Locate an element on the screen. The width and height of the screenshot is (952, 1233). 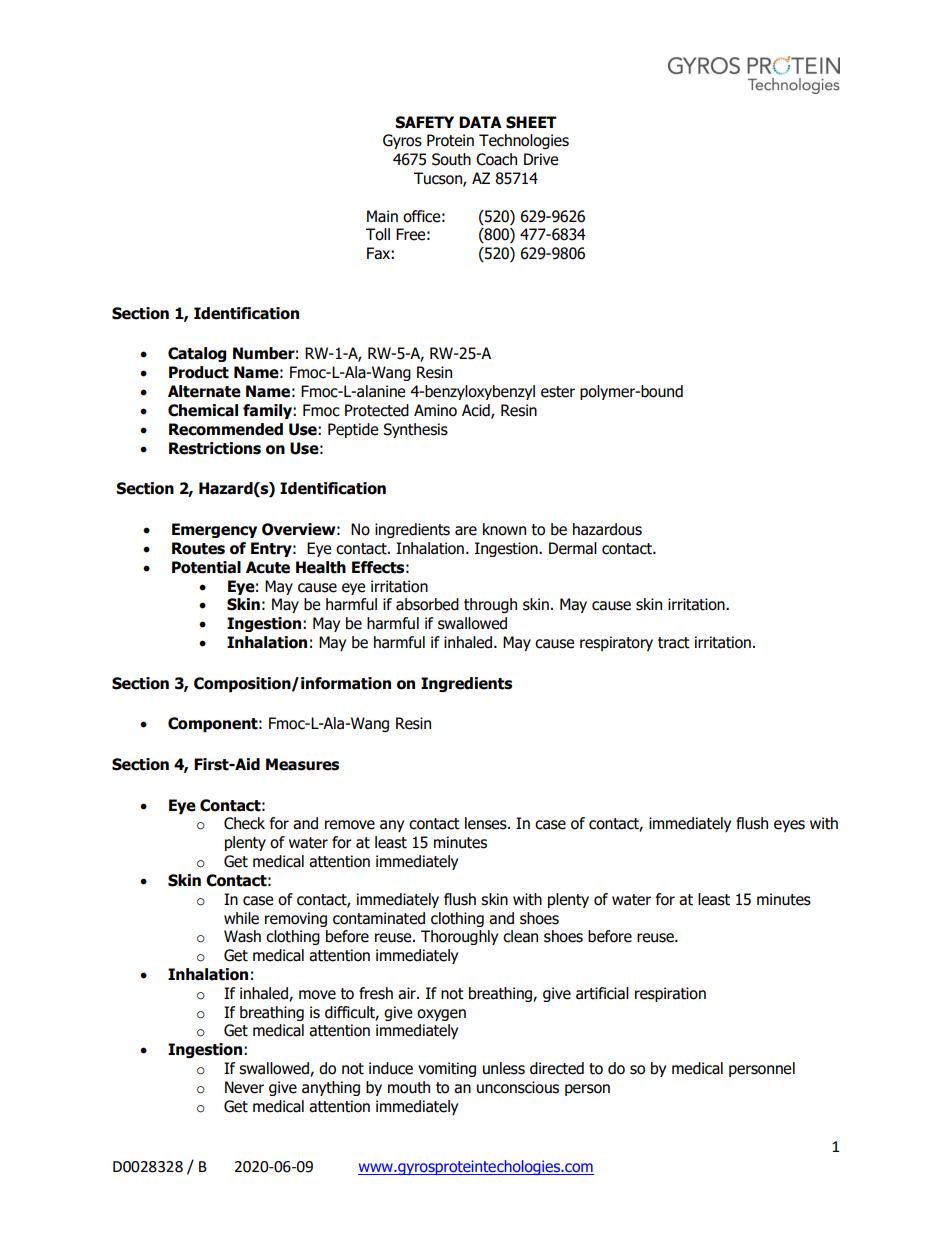
unless is located at coordinates (504, 1068).
